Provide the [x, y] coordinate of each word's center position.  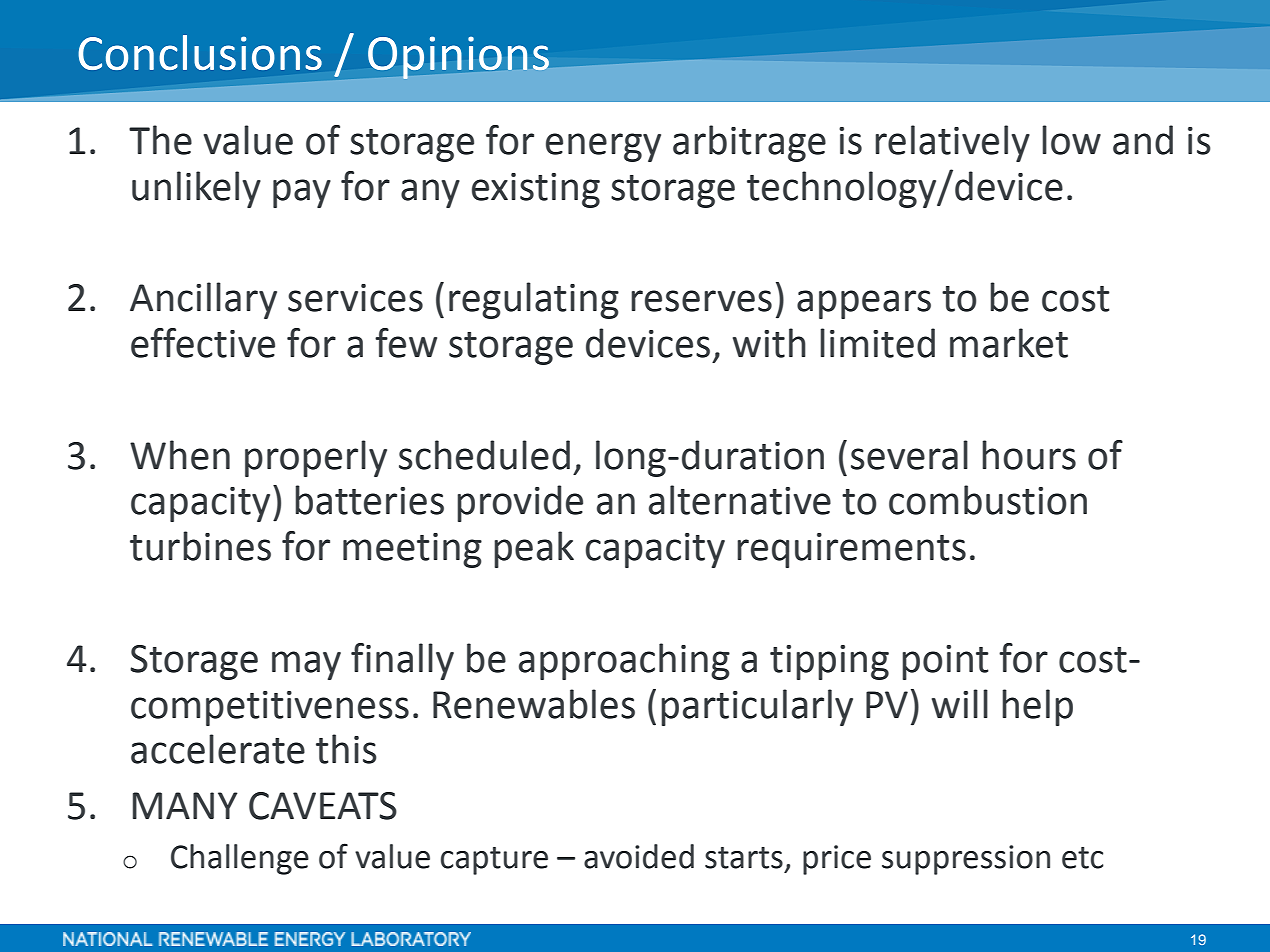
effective [203, 343]
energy [603, 147]
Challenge [240, 859]
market [1009, 343]
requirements [851, 550]
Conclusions [200, 52]
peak [534, 549]
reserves [701, 301]
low [1071, 140]
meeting [412, 550]
